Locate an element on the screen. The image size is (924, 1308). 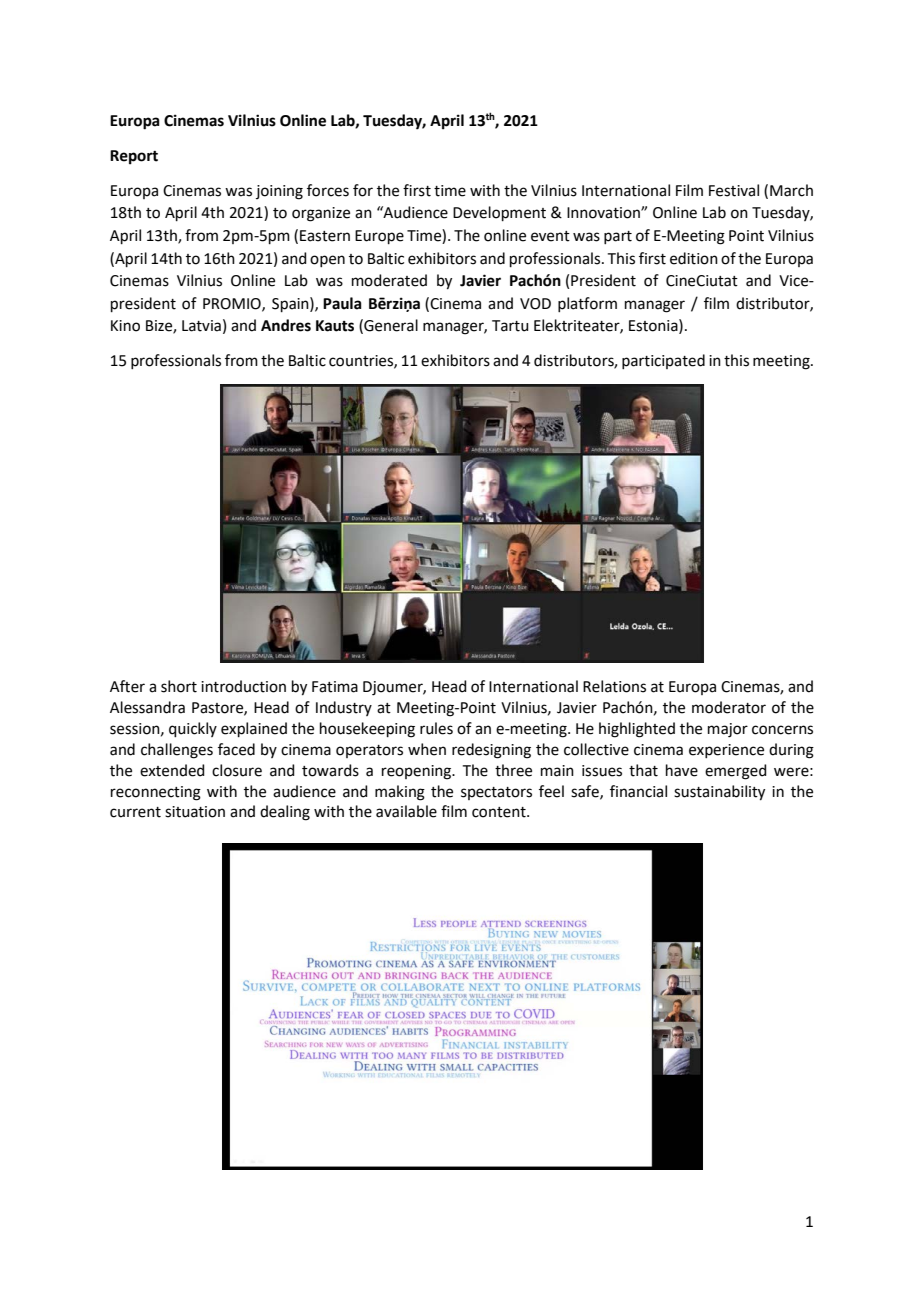
sustainability is located at coordinates (719, 793).
